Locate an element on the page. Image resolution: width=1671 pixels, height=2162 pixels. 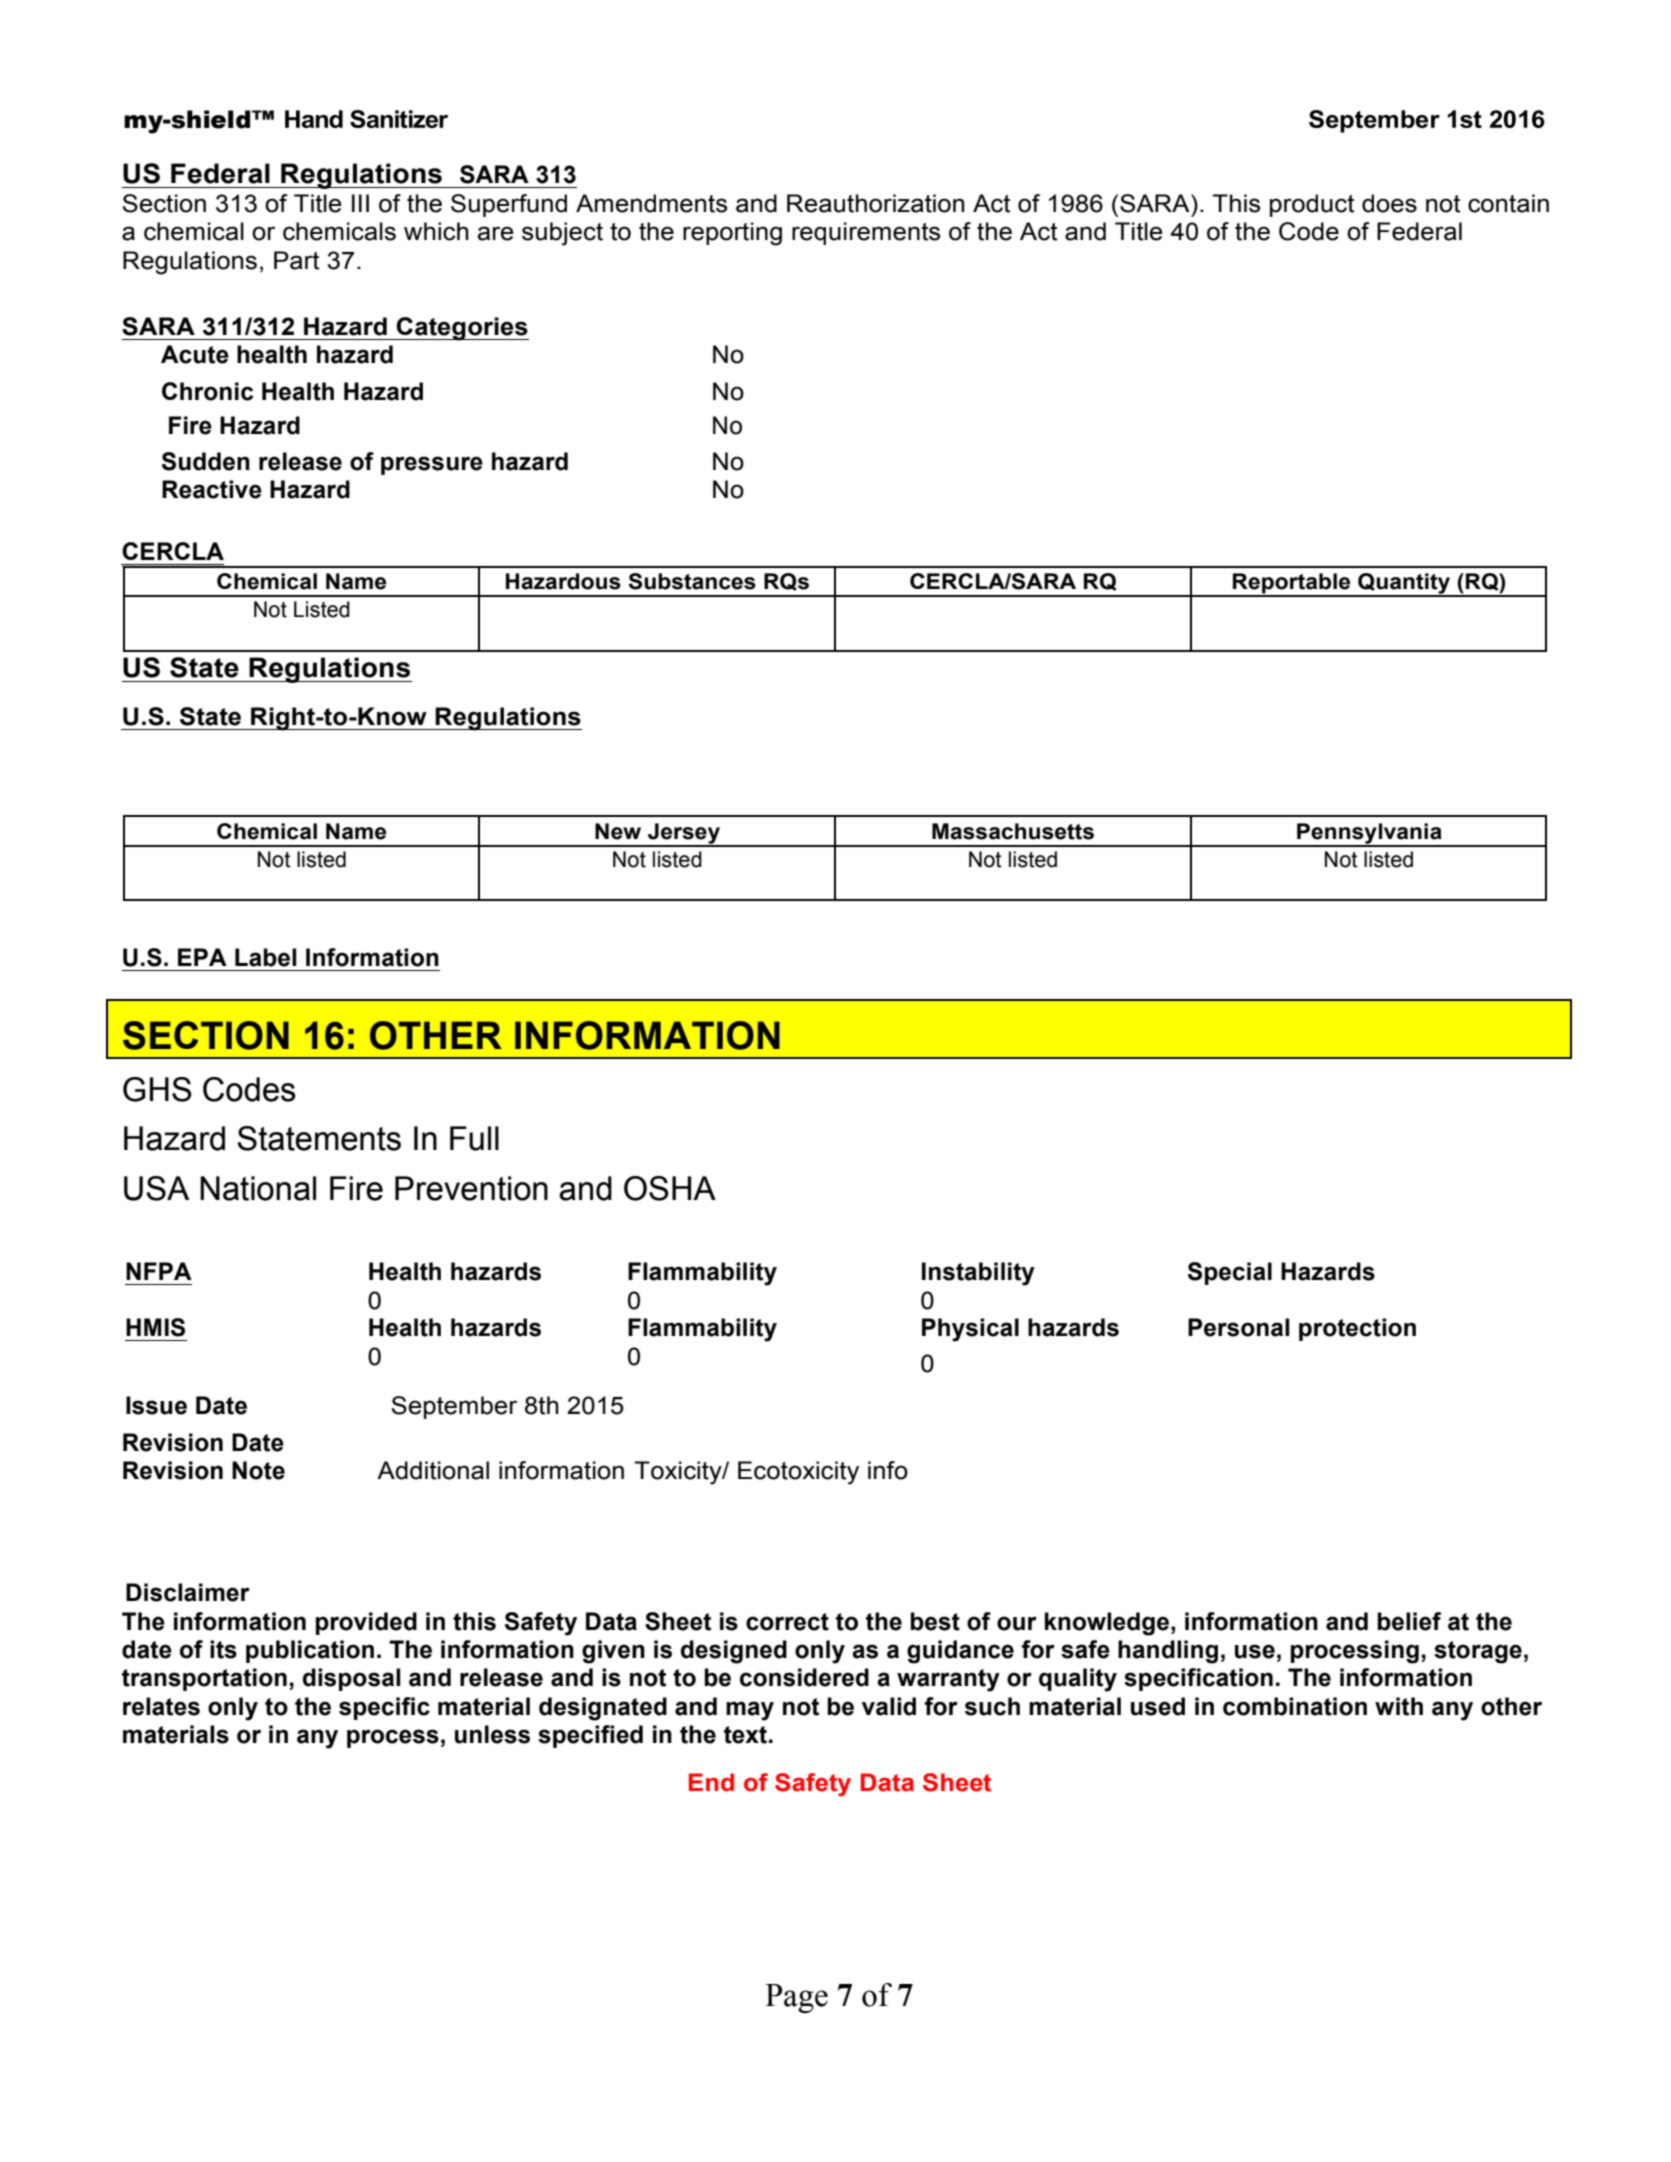
combination is located at coordinates (1295, 1706).
